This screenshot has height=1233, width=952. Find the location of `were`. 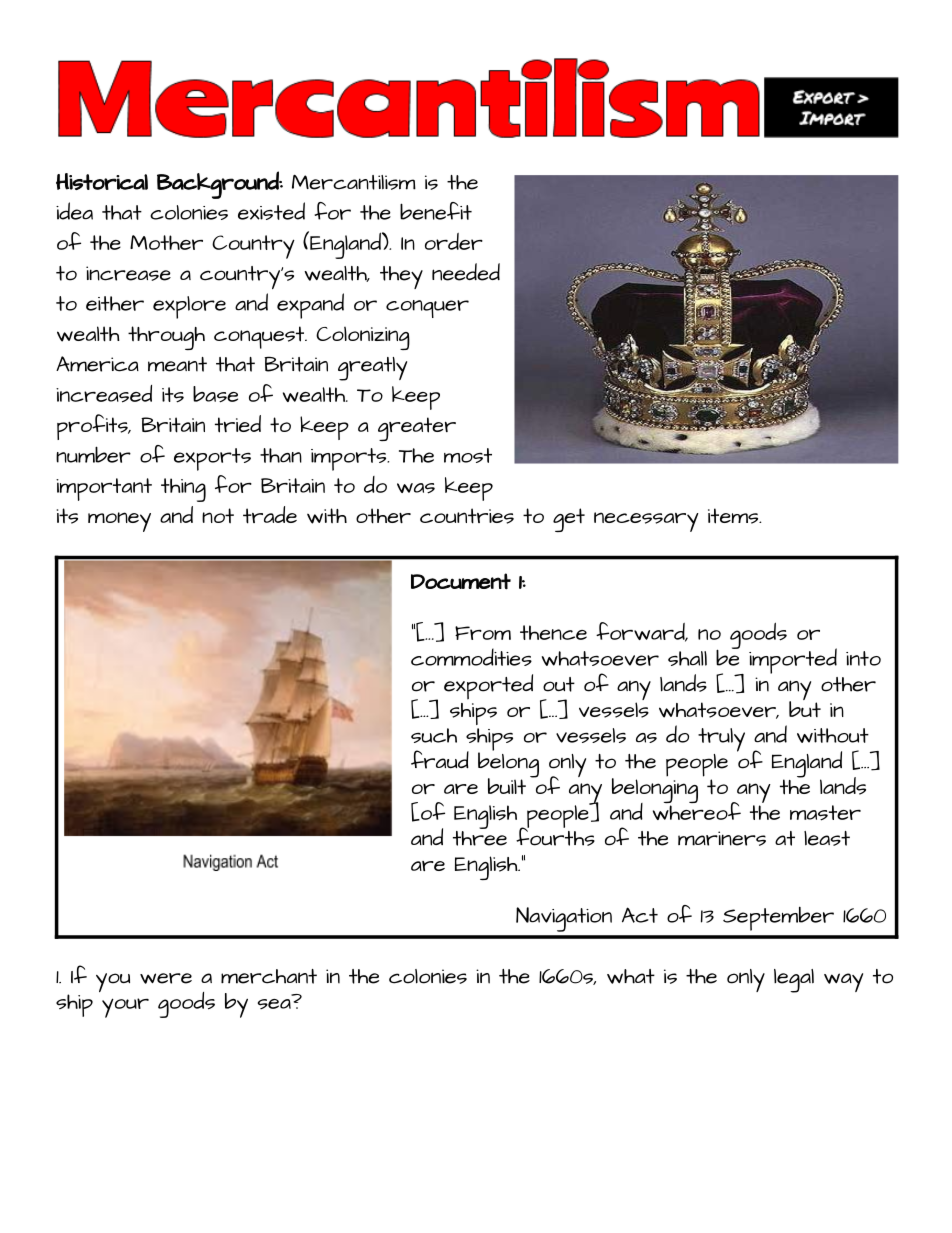

were is located at coordinates (166, 978).
